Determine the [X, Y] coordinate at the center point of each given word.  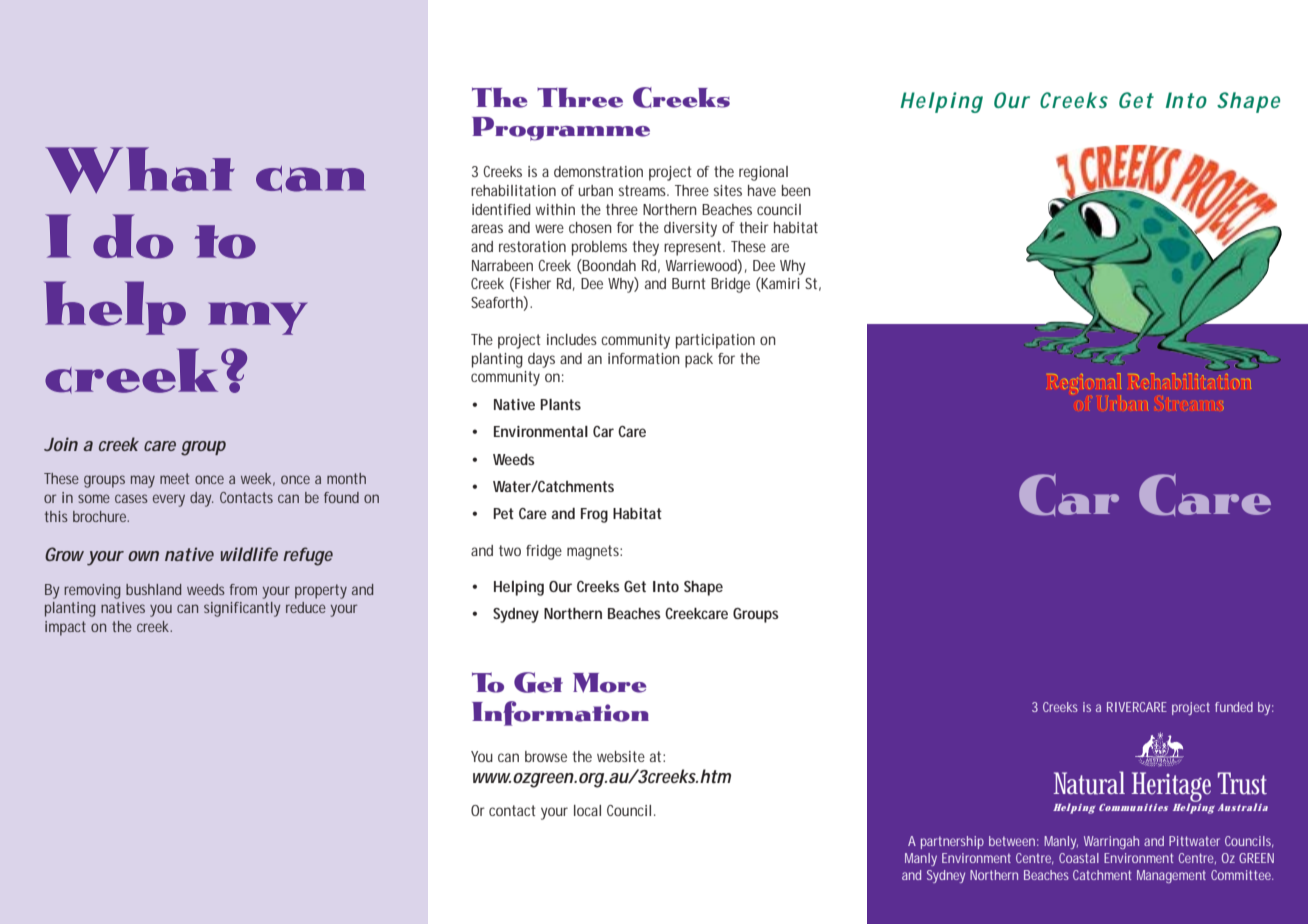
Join [61, 444]
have [762, 190]
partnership [952, 842]
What [139, 170]
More [610, 683]
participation [715, 341]
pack [699, 360]
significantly [242, 609]
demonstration [598, 171]
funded [1234, 707]
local [587, 810]
